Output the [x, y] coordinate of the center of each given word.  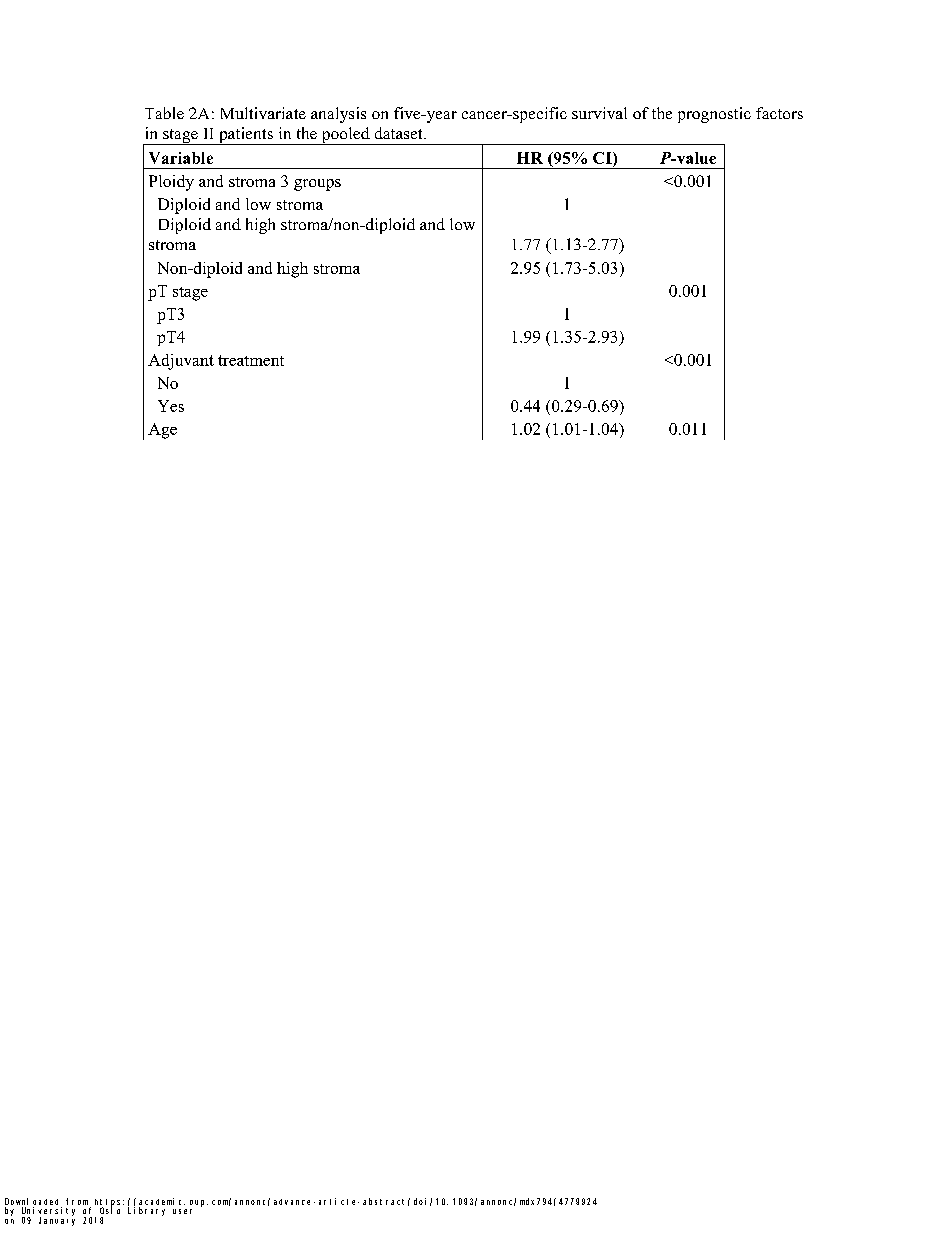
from [78, 1203]
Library [146, 1211]
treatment [251, 360]
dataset [400, 133]
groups [317, 185]
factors [779, 113]
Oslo [110, 1210]
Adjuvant [181, 362]
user [182, 1211]
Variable [181, 158]
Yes [171, 406]
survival [599, 113]
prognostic [714, 115]
